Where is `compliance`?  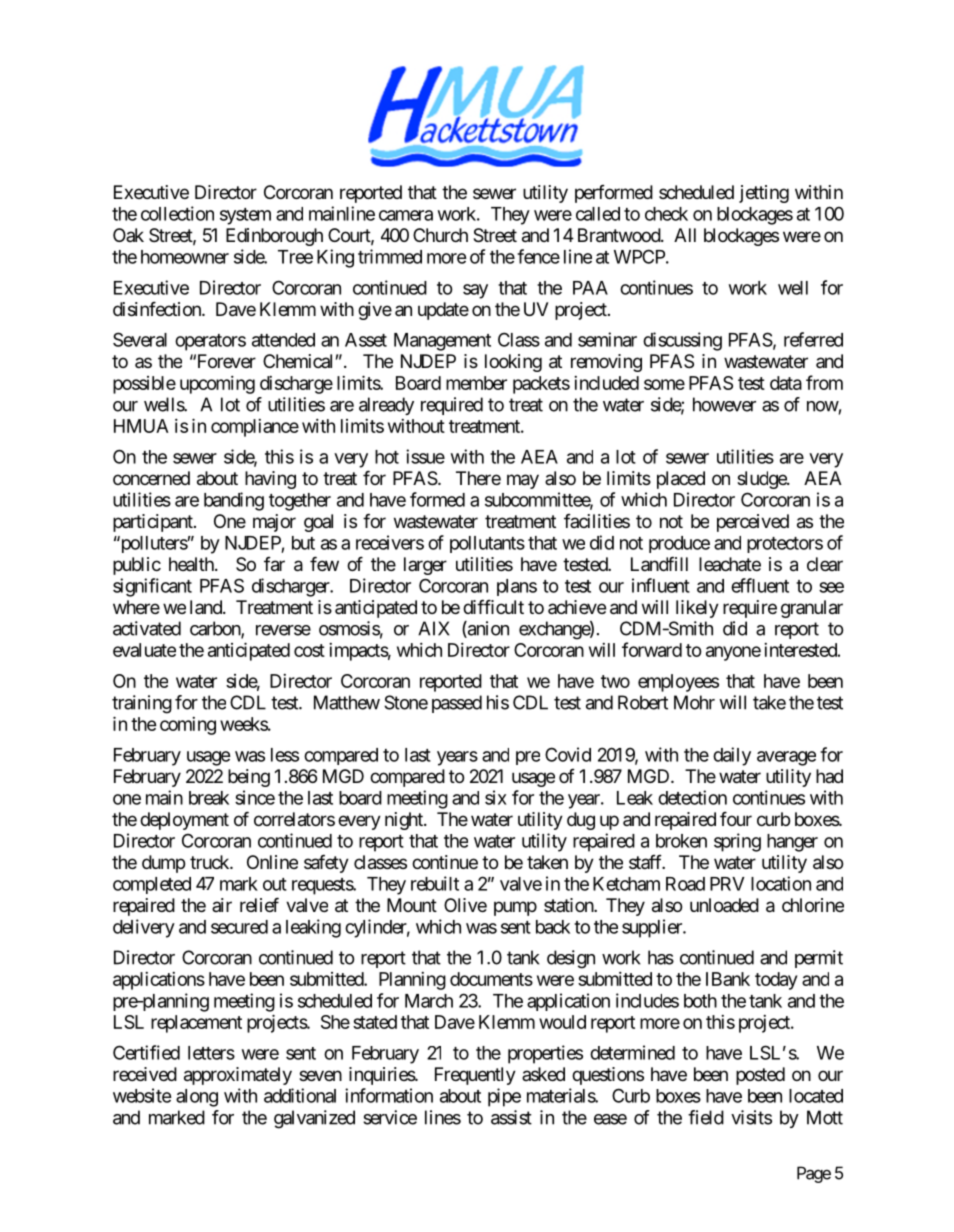
compliance is located at coordinates (255, 428).
